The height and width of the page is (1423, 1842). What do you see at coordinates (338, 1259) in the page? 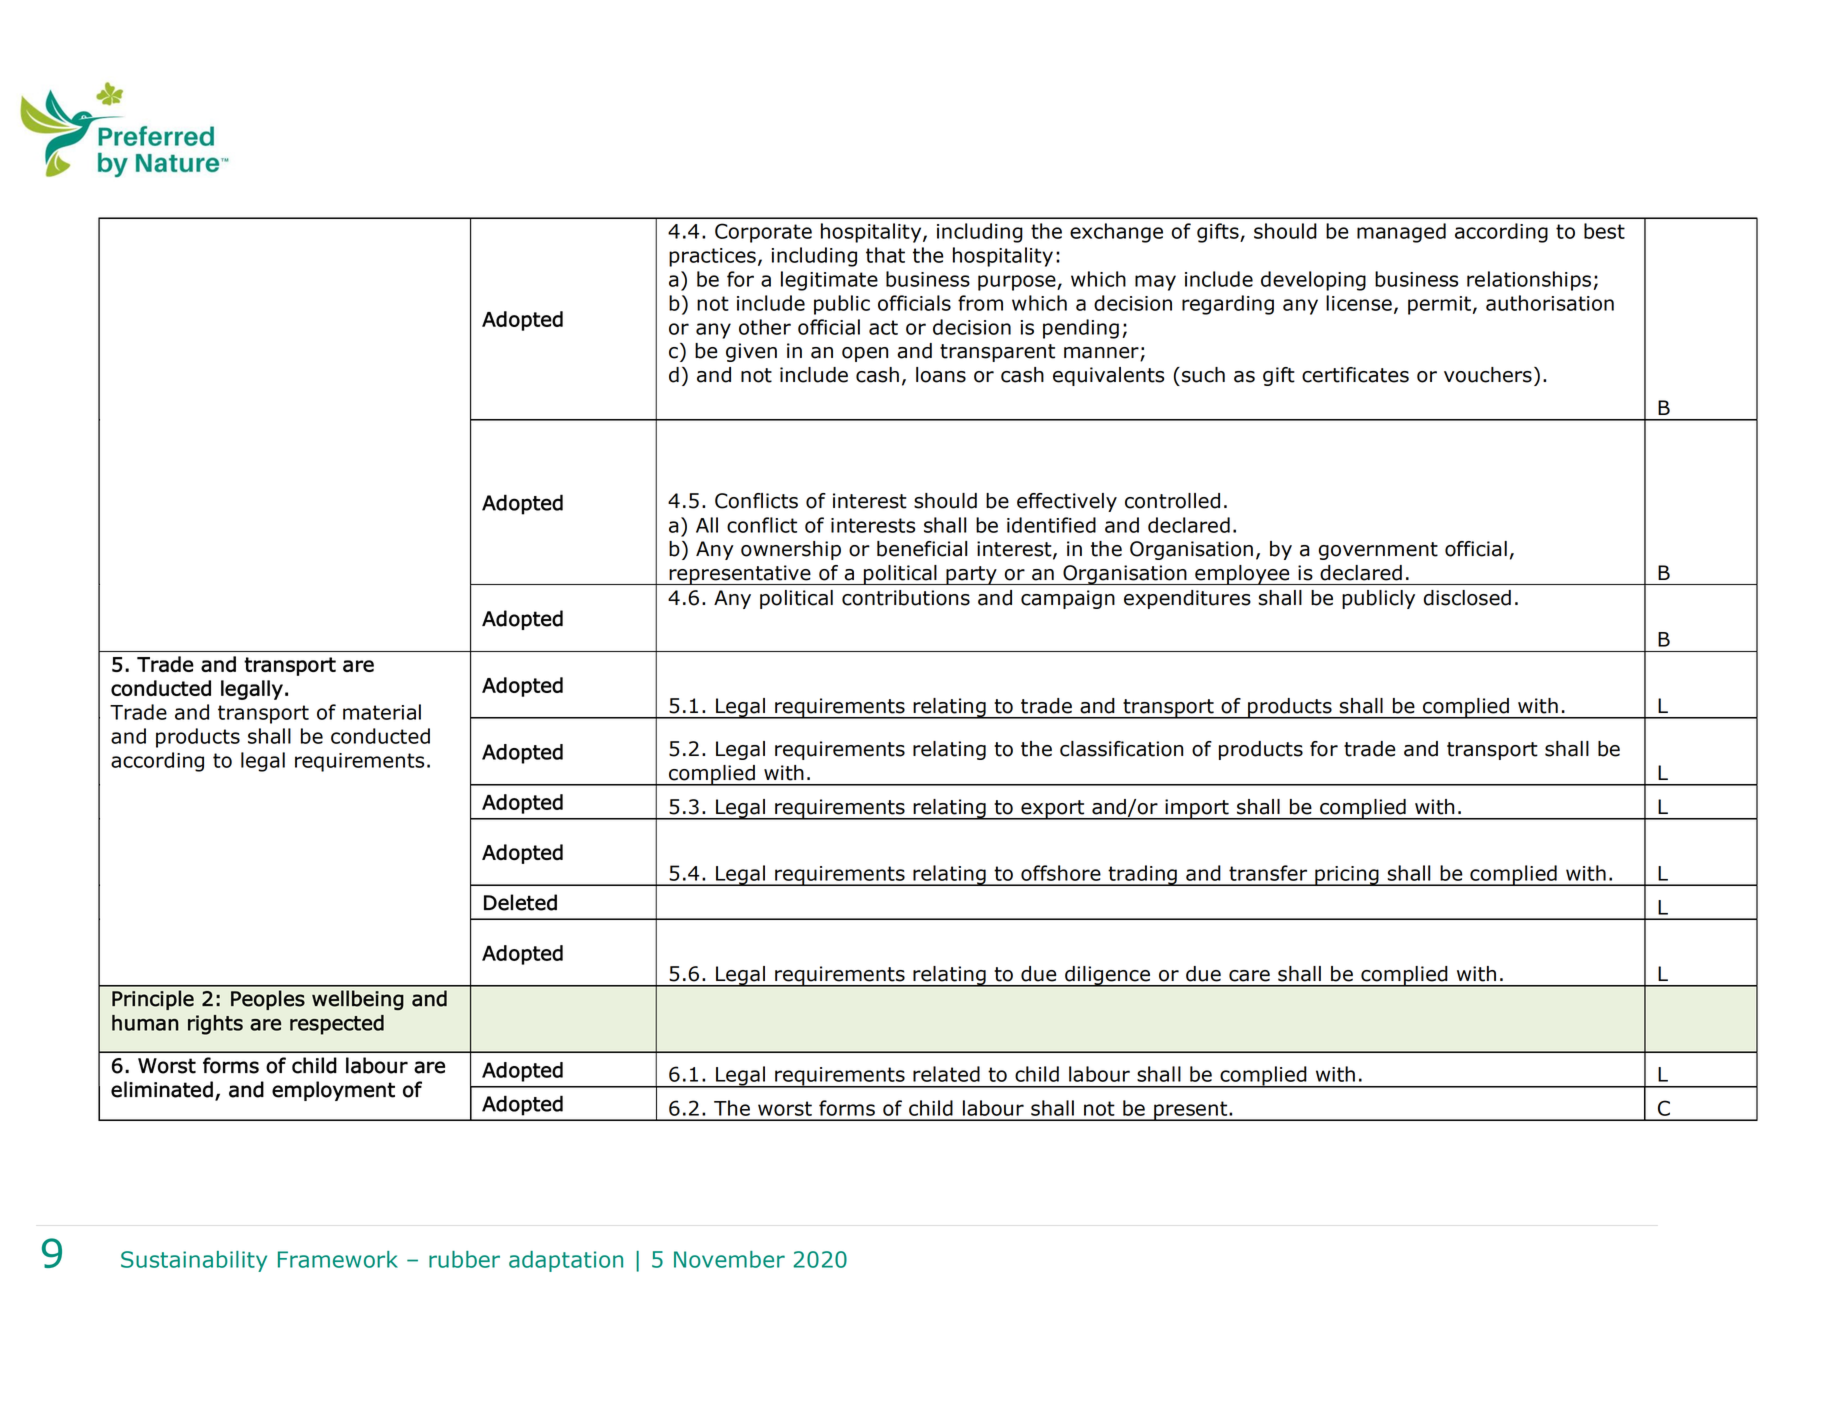
I see `Framework` at bounding box center [338, 1259].
